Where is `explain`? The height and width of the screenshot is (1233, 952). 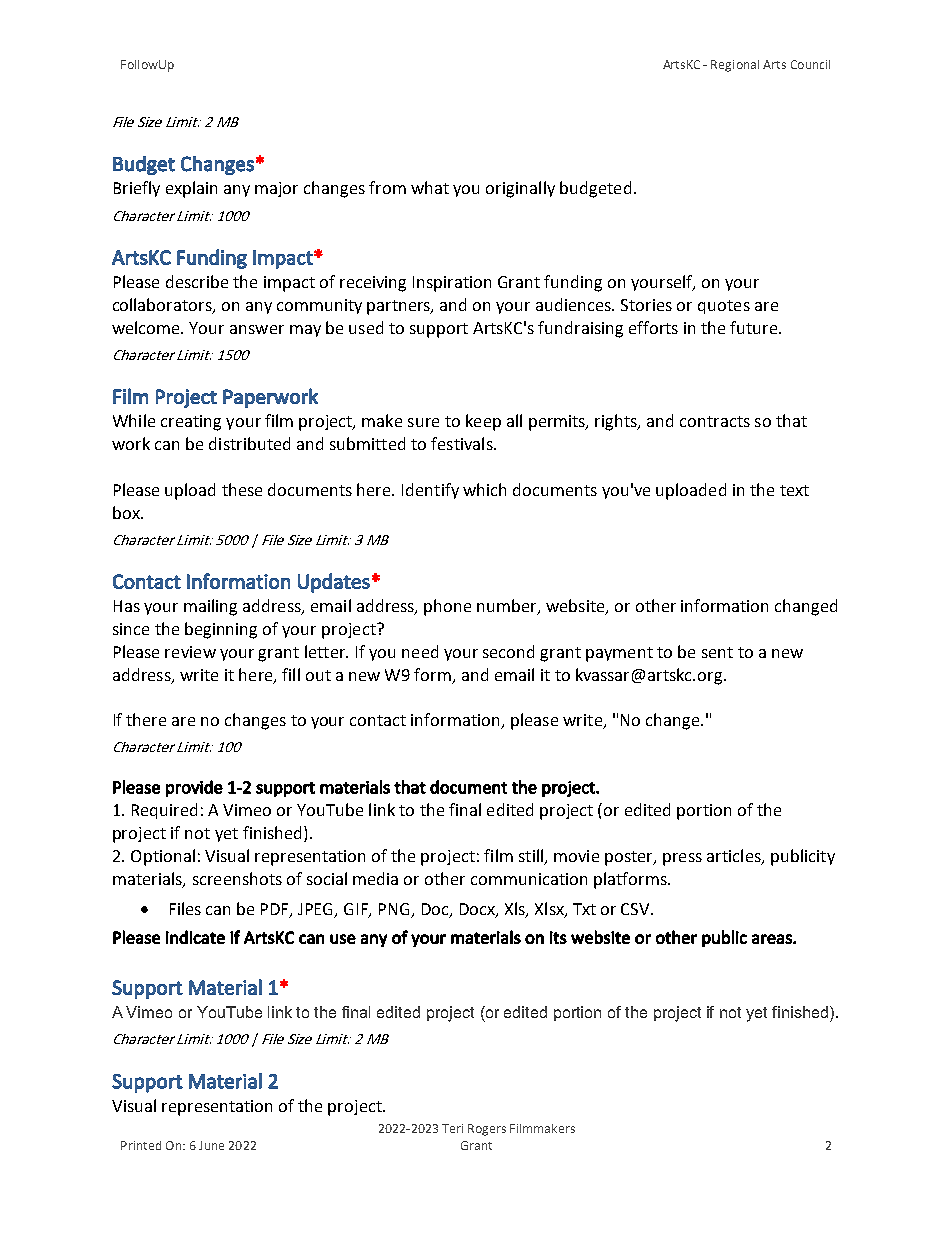 explain is located at coordinates (191, 189).
